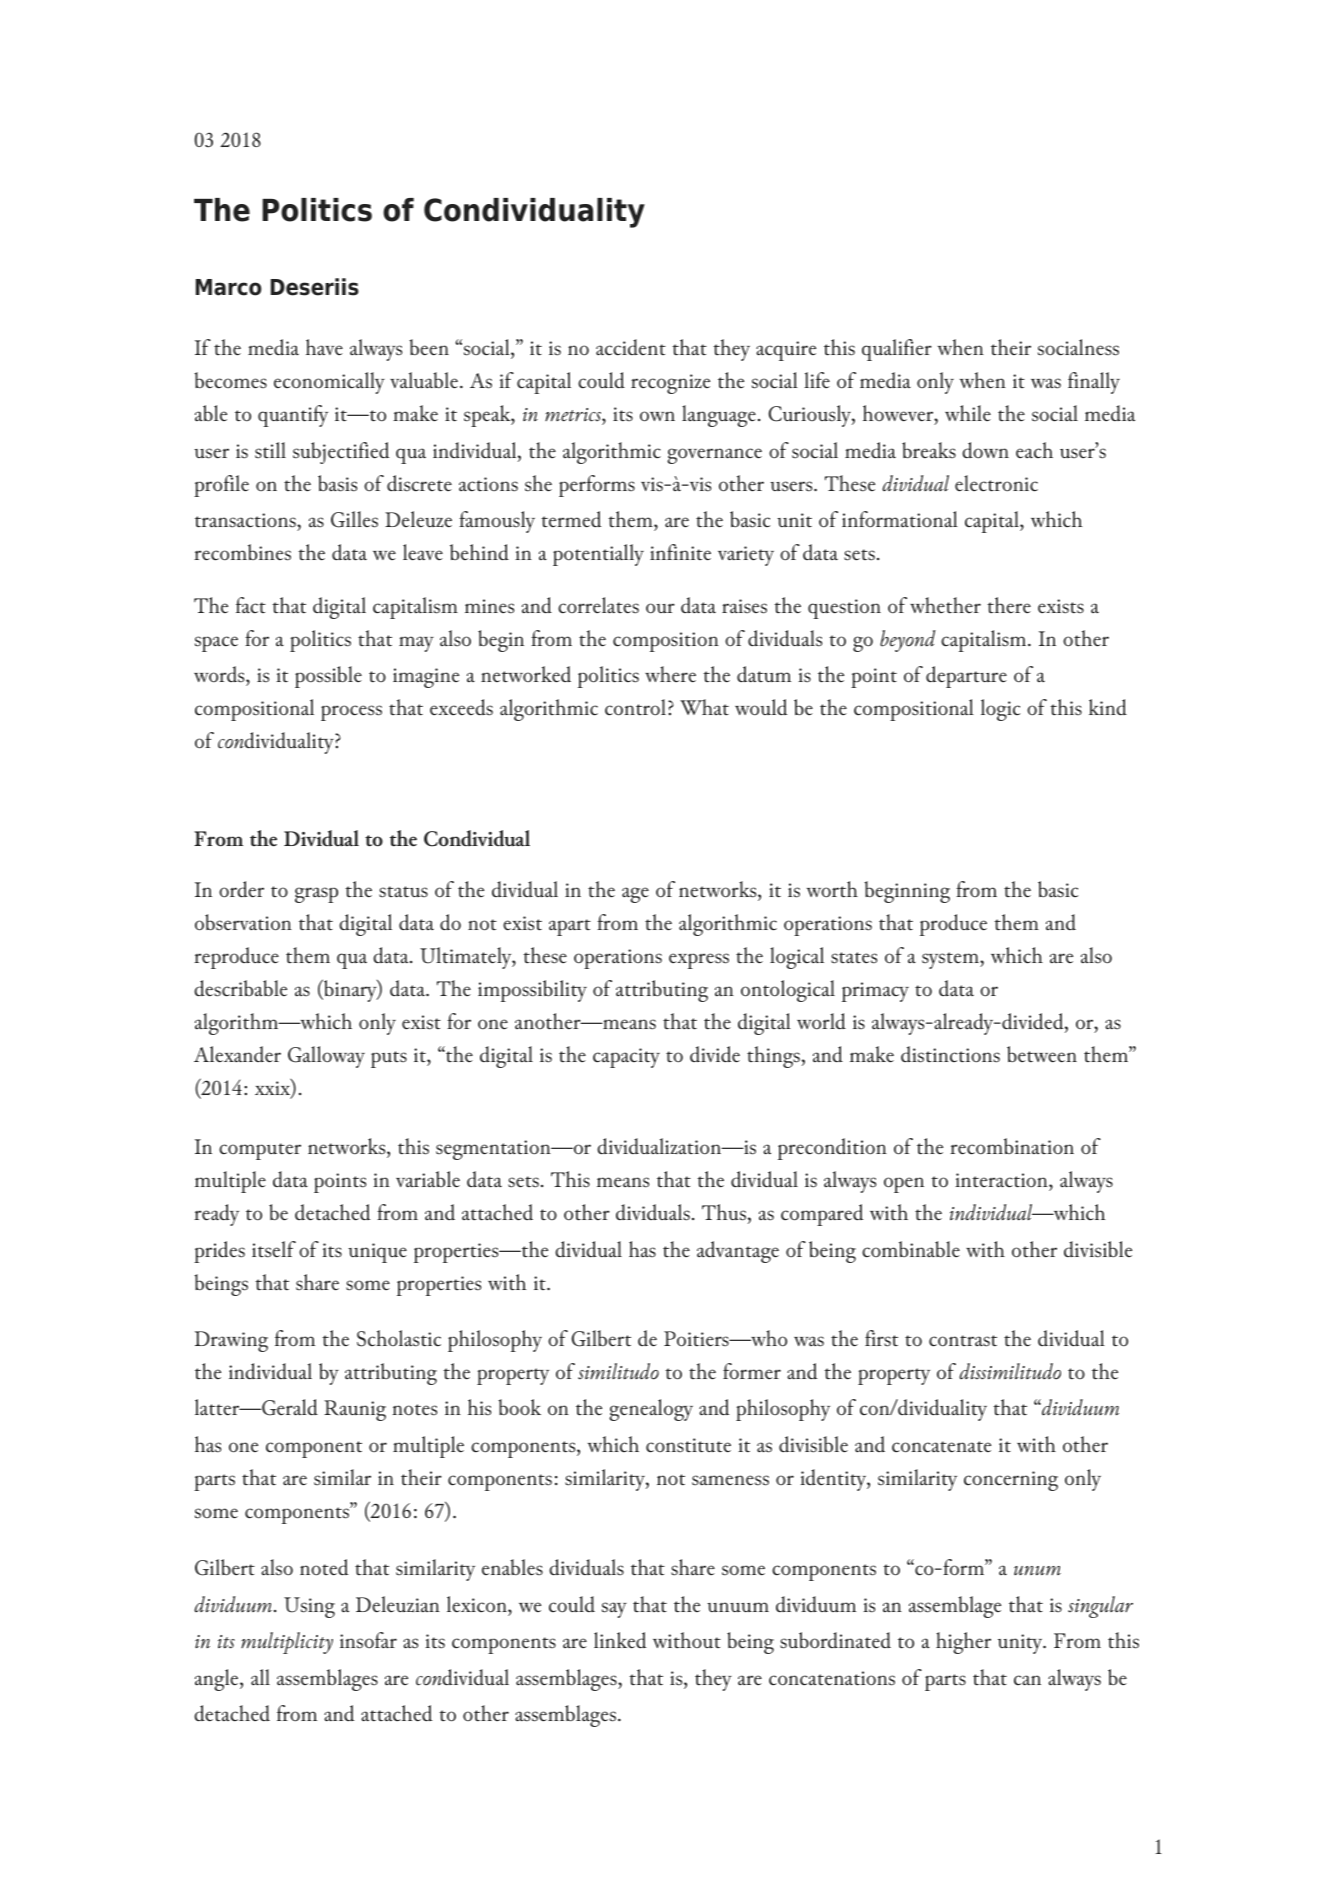  I want to click on multiplicity, so click(287, 1643).
